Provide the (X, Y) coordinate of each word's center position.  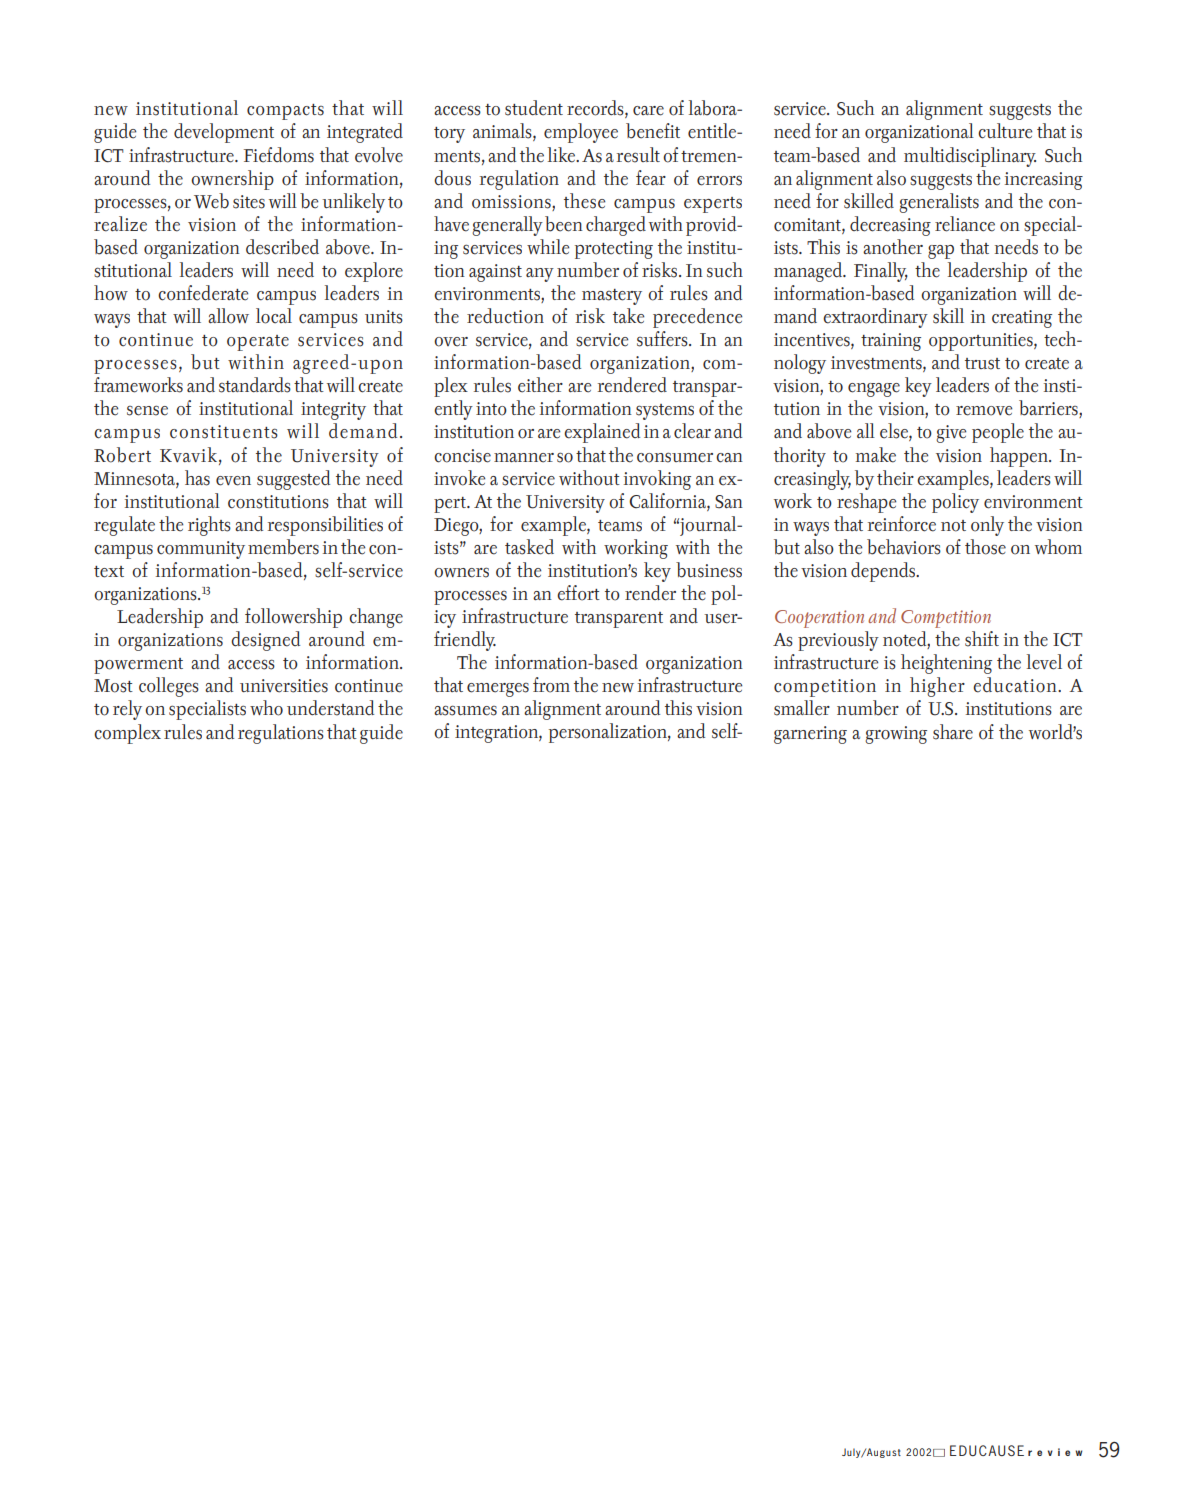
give (951, 434)
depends (884, 572)
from (551, 685)
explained (602, 433)
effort (578, 593)
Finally (881, 272)
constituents (224, 432)
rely (127, 710)
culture (1005, 131)
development (224, 133)
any (540, 275)
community (201, 550)
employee (581, 133)
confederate (203, 293)
